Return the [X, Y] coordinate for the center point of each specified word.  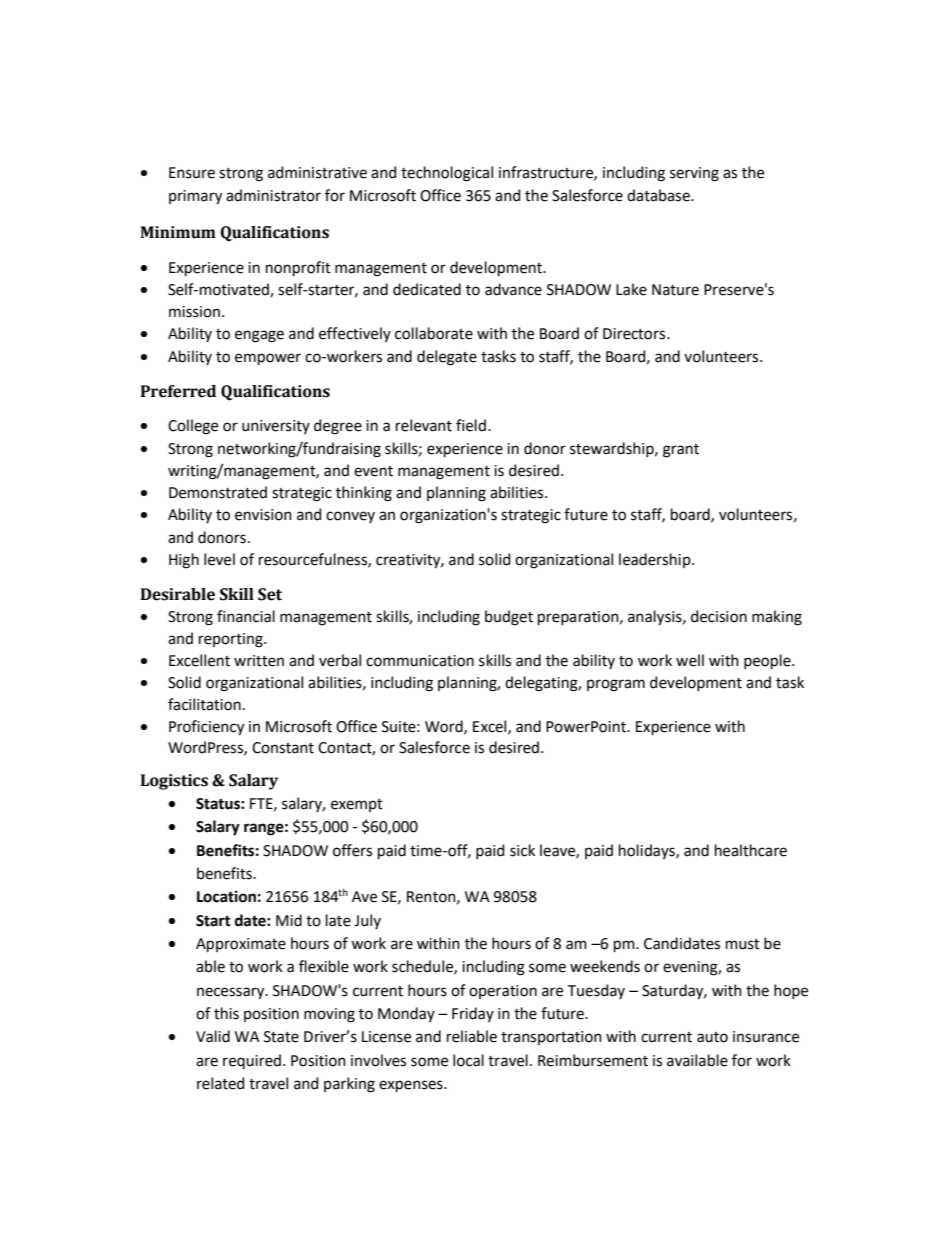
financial [246, 616]
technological [447, 174]
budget [509, 618]
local [468, 1060]
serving [694, 174]
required [252, 1061]
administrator [273, 195]
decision [719, 616]
